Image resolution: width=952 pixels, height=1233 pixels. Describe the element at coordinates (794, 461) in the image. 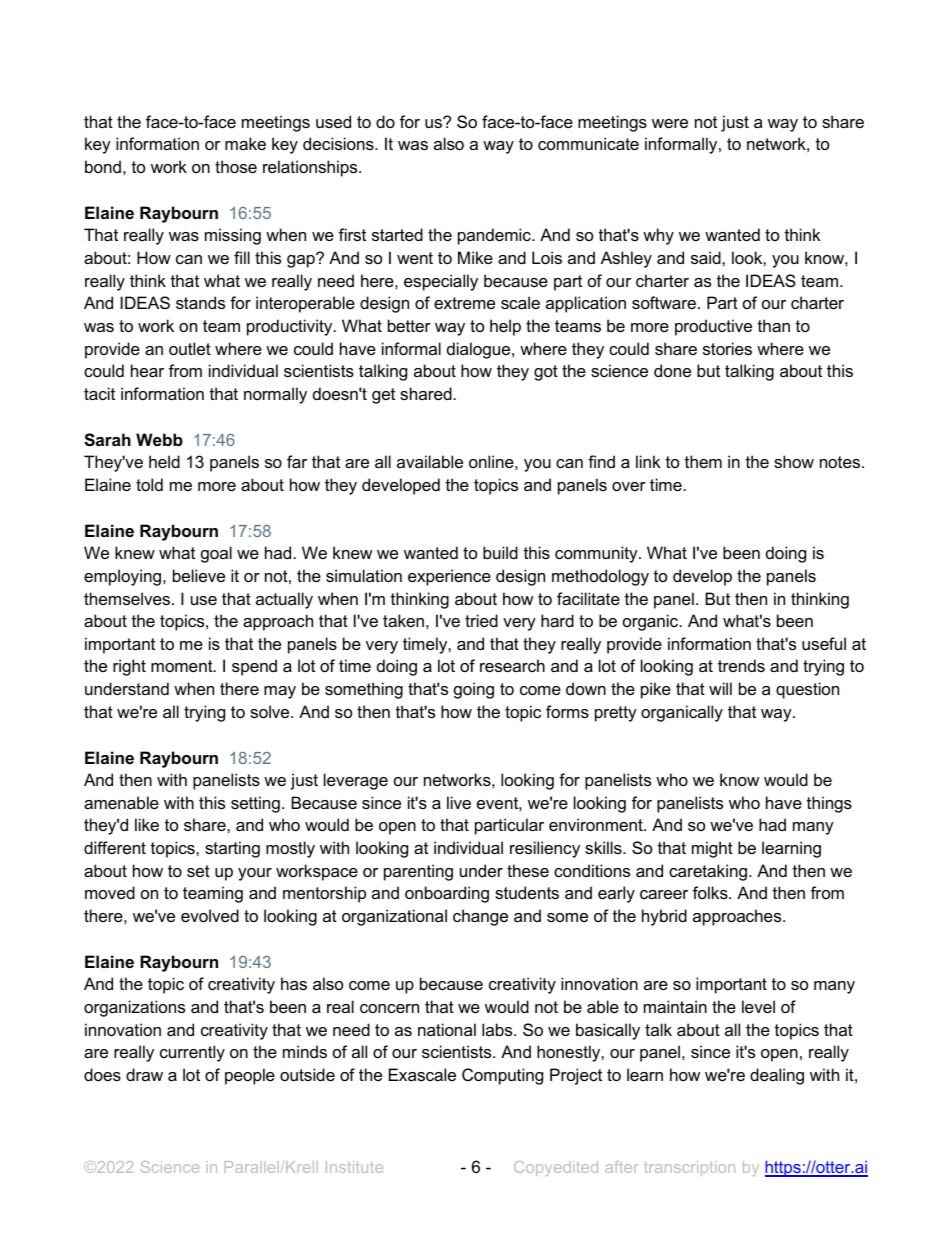

I see `show` at that location.
